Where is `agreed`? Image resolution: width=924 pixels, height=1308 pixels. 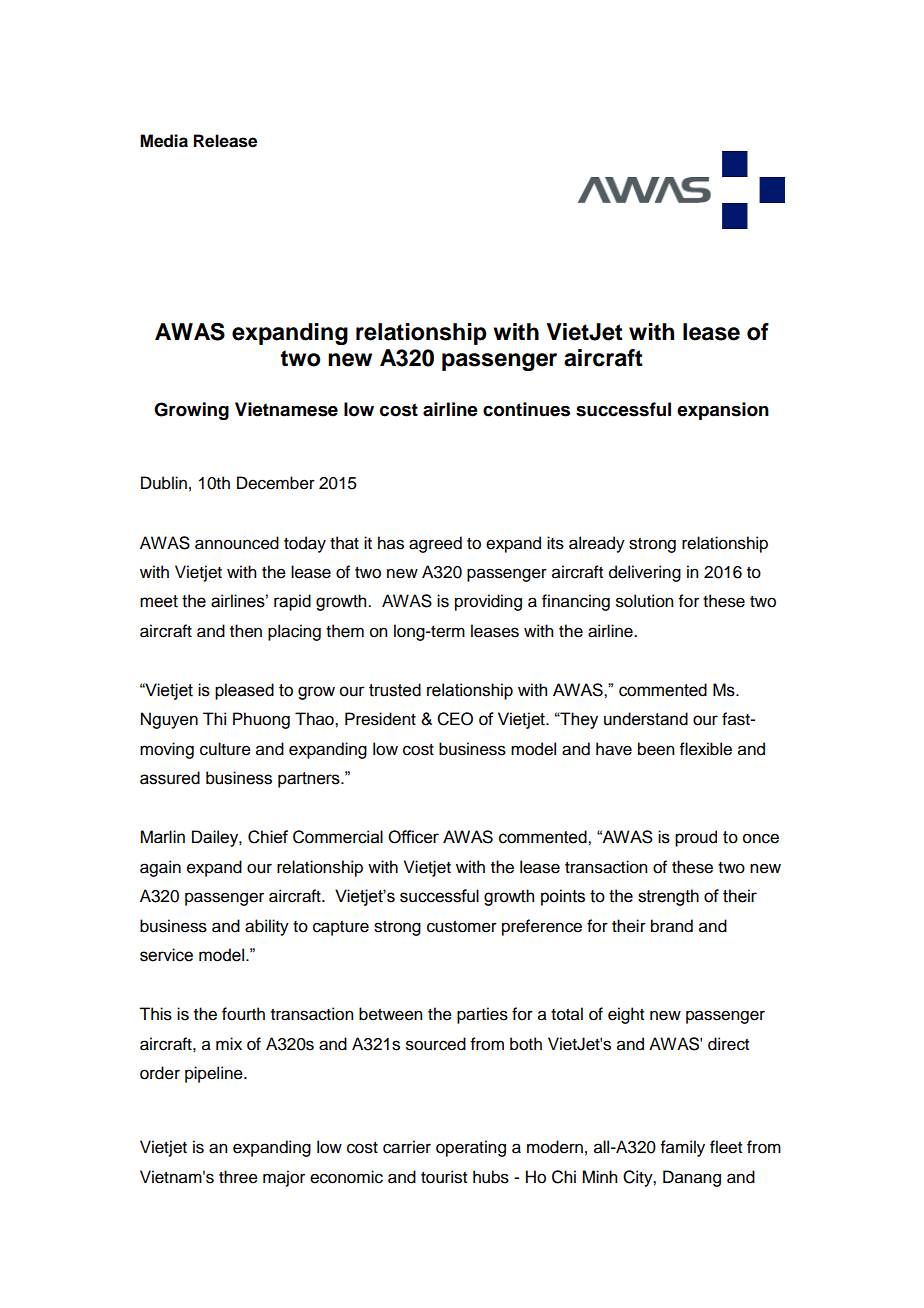 agreed is located at coordinates (435, 544).
